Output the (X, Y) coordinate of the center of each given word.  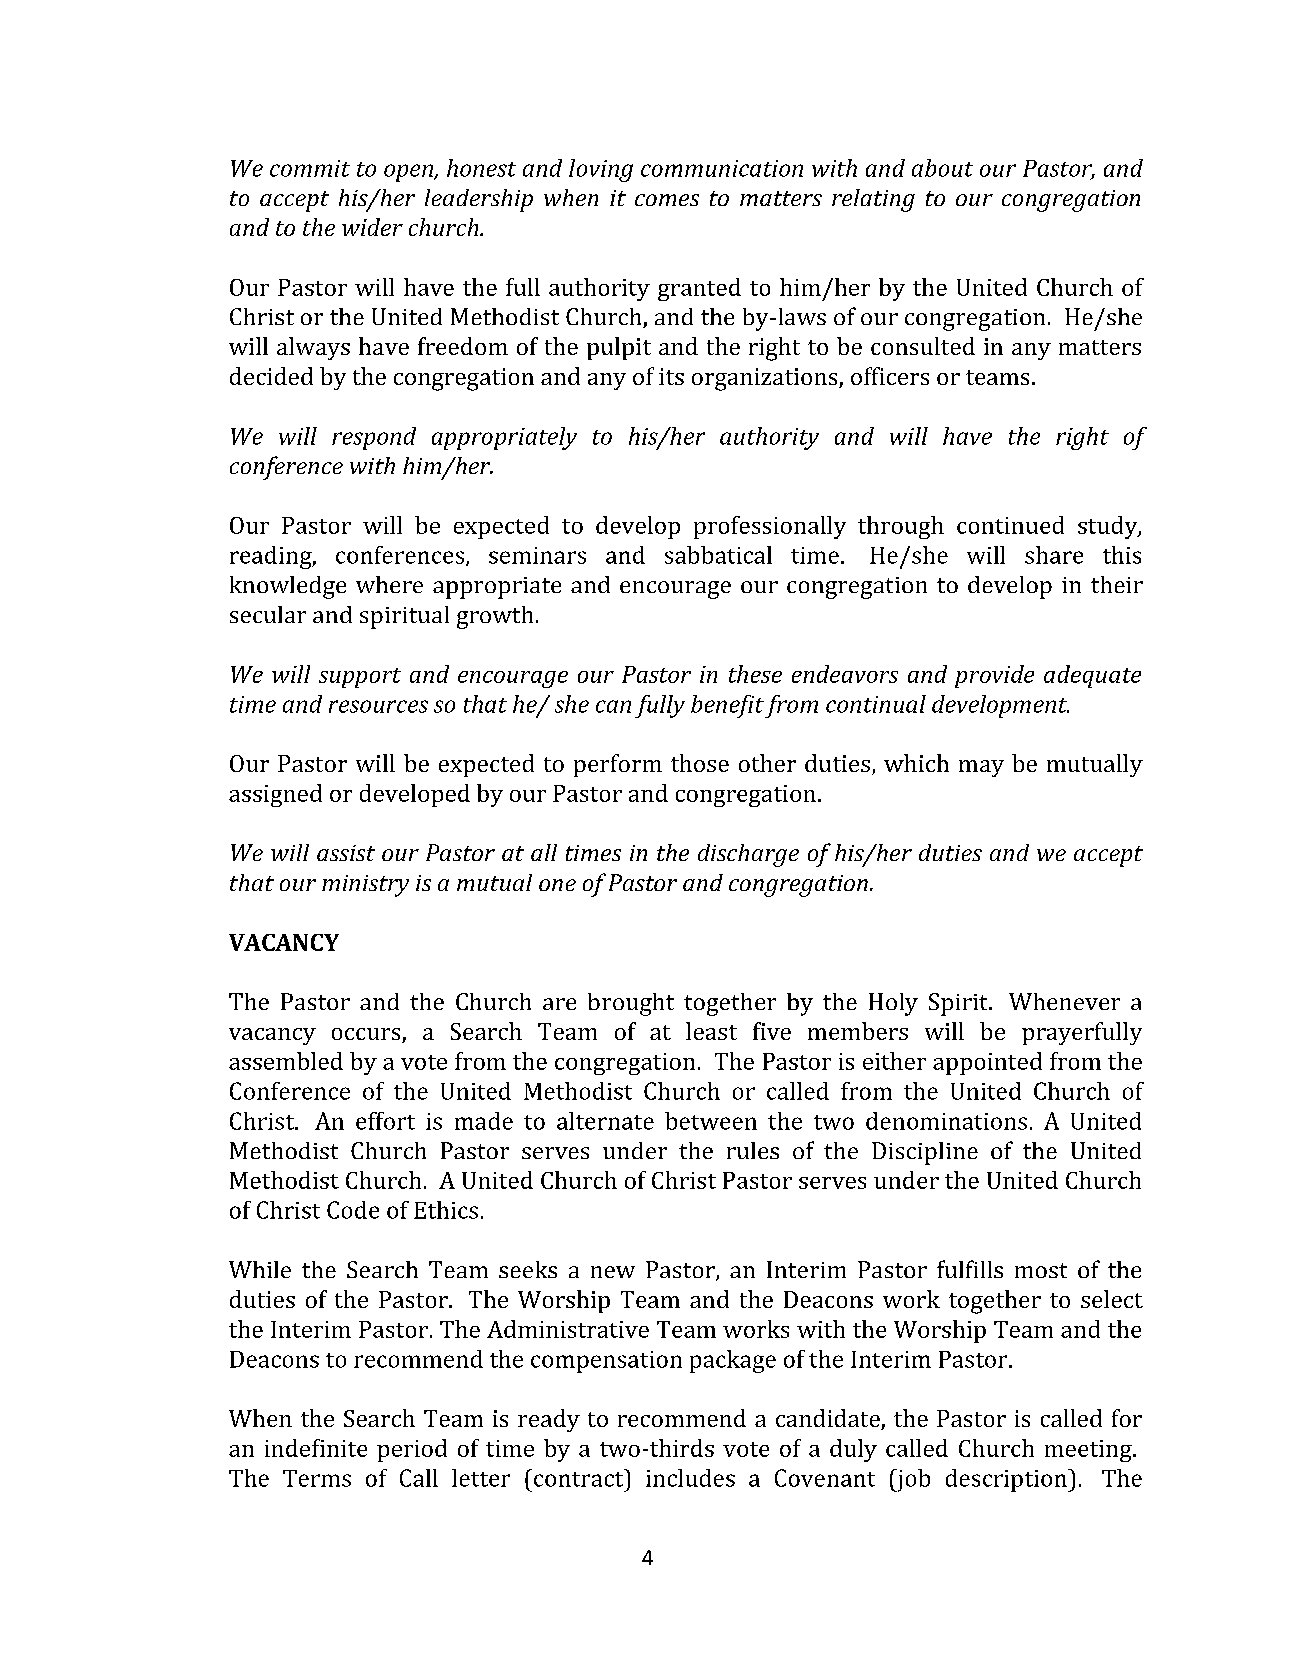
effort (385, 1121)
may (981, 768)
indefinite (316, 1448)
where (389, 584)
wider (372, 227)
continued (1010, 525)
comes (667, 200)
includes (690, 1478)
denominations (946, 1121)
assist (346, 853)
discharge (748, 855)
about (942, 168)
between (711, 1121)
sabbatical (718, 555)
